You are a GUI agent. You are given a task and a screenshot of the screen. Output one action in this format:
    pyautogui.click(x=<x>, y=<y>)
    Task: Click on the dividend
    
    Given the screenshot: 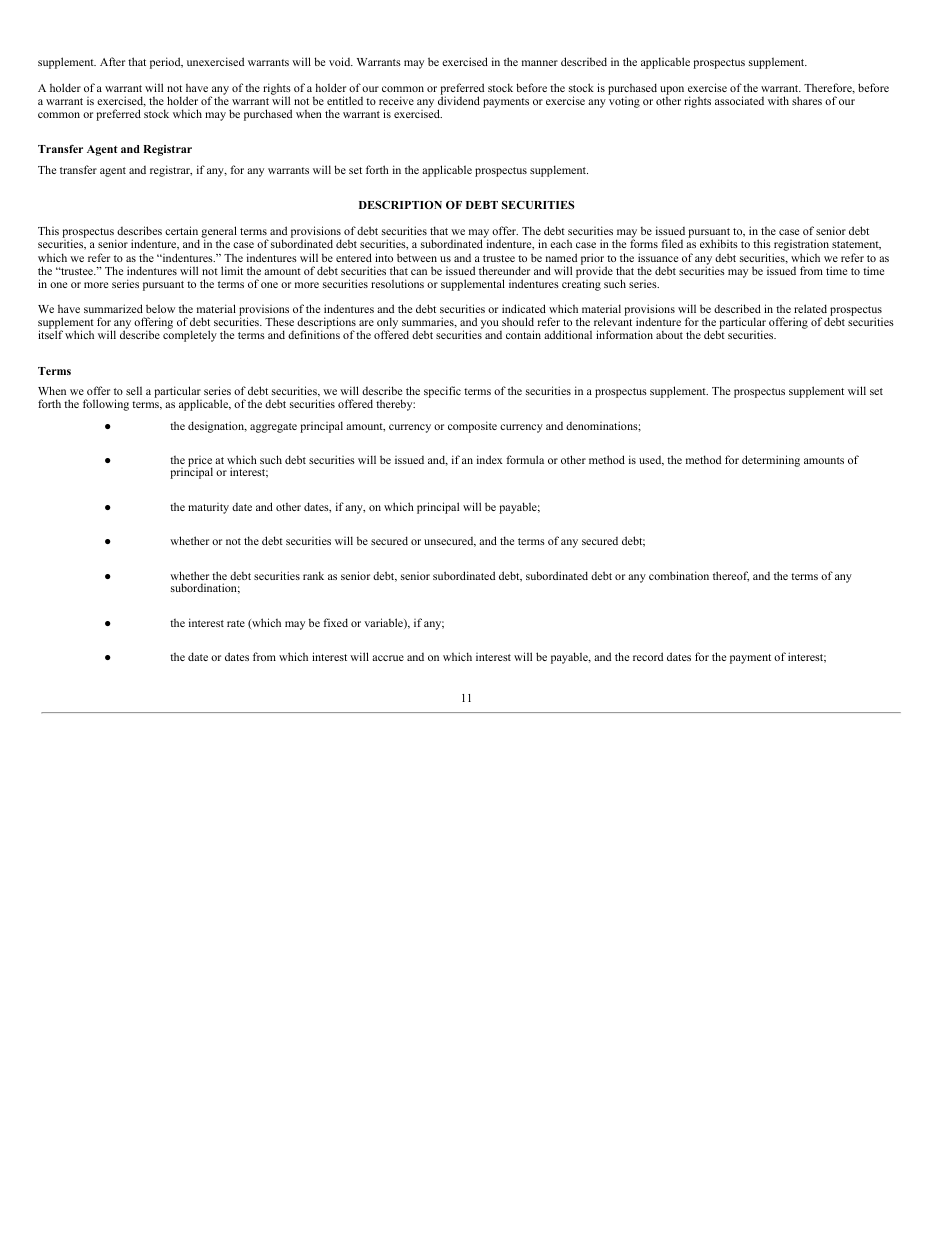 What is the action you would take?
    pyautogui.click(x=459, y=99)
